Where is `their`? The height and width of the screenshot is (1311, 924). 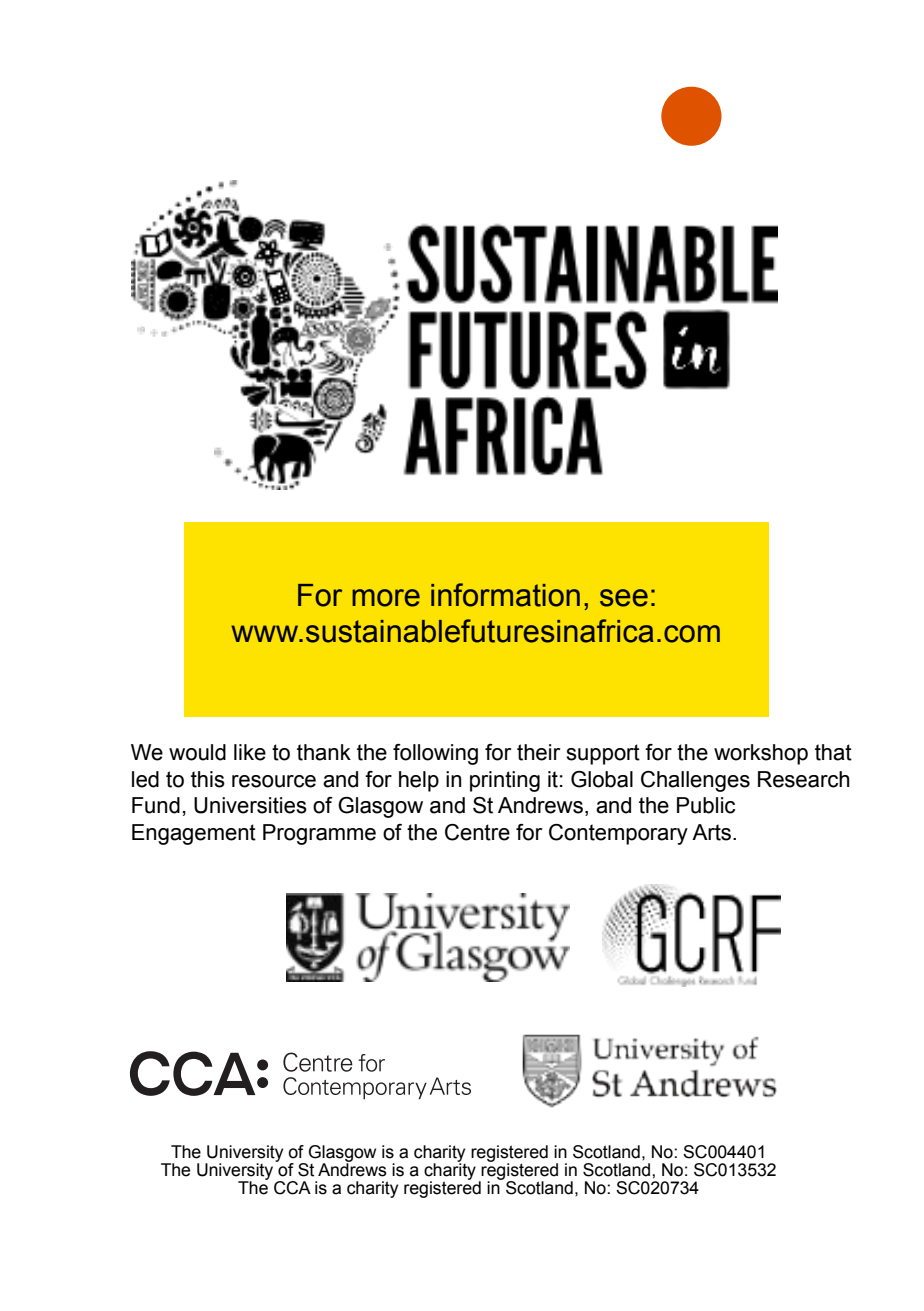 their is located at coordinates (538, 752).
